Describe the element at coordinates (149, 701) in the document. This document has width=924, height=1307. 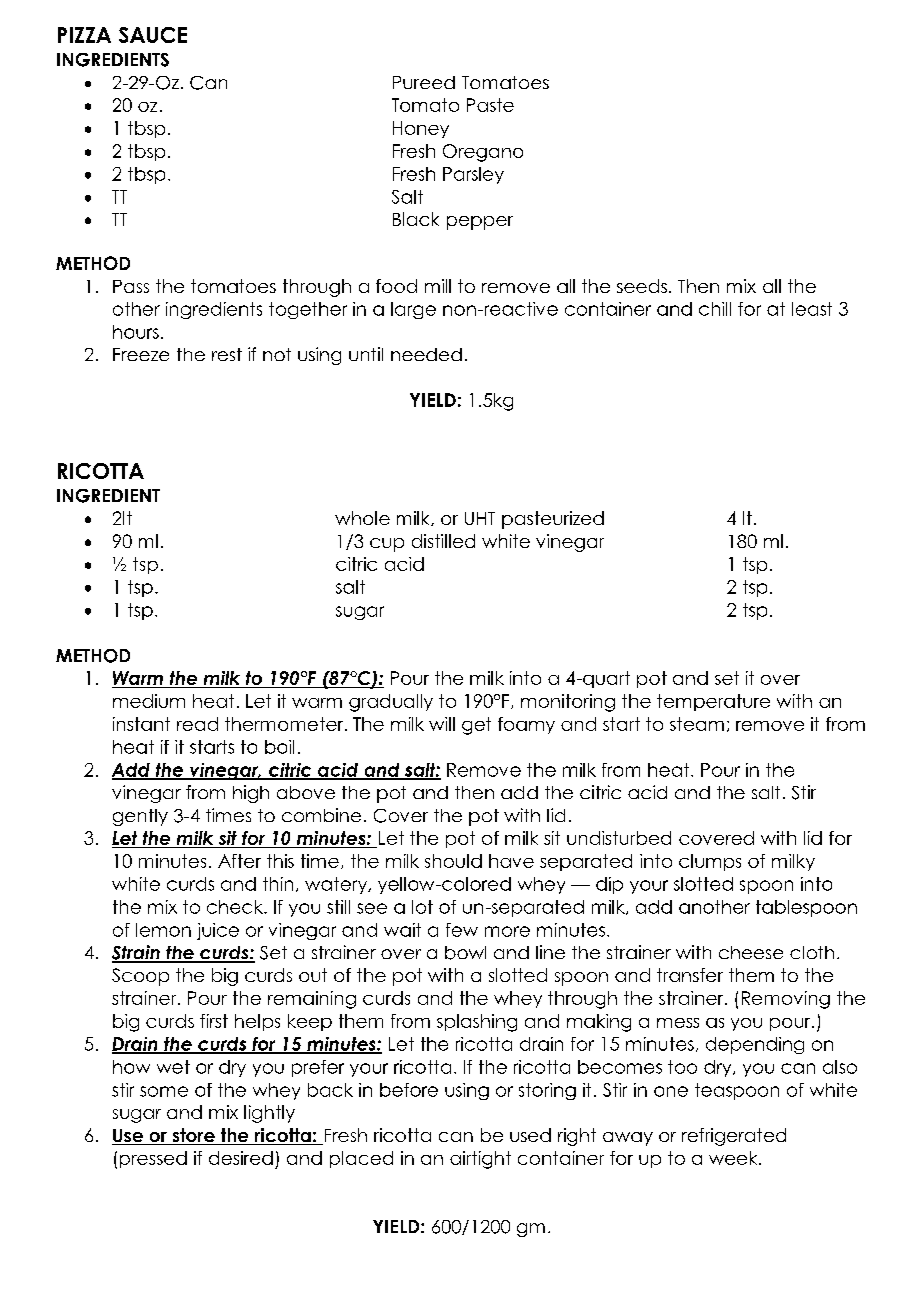
I see `medium` at that location.
